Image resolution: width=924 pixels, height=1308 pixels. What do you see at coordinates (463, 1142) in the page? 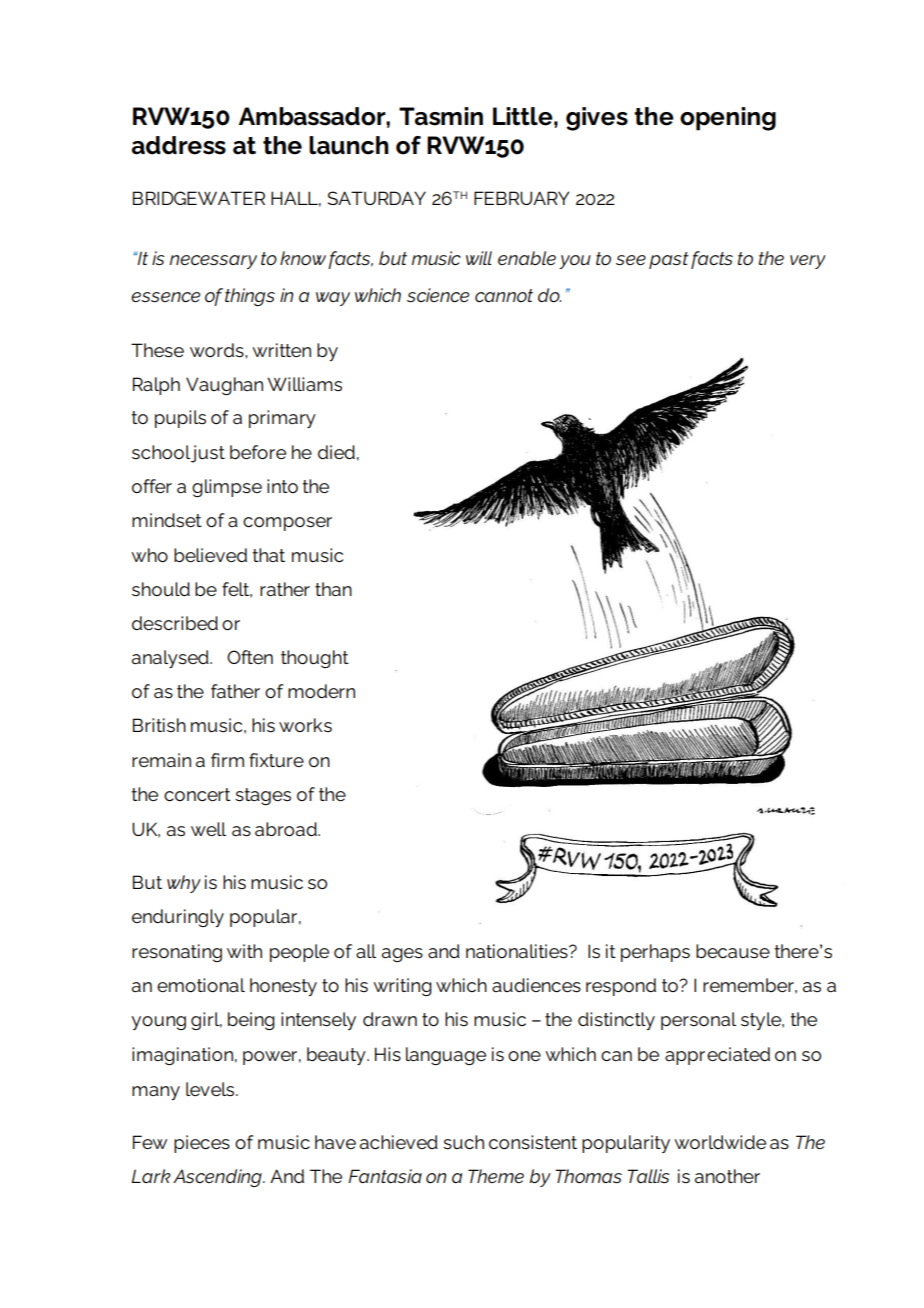
I see `such` at bounding box center [463, 1142].
